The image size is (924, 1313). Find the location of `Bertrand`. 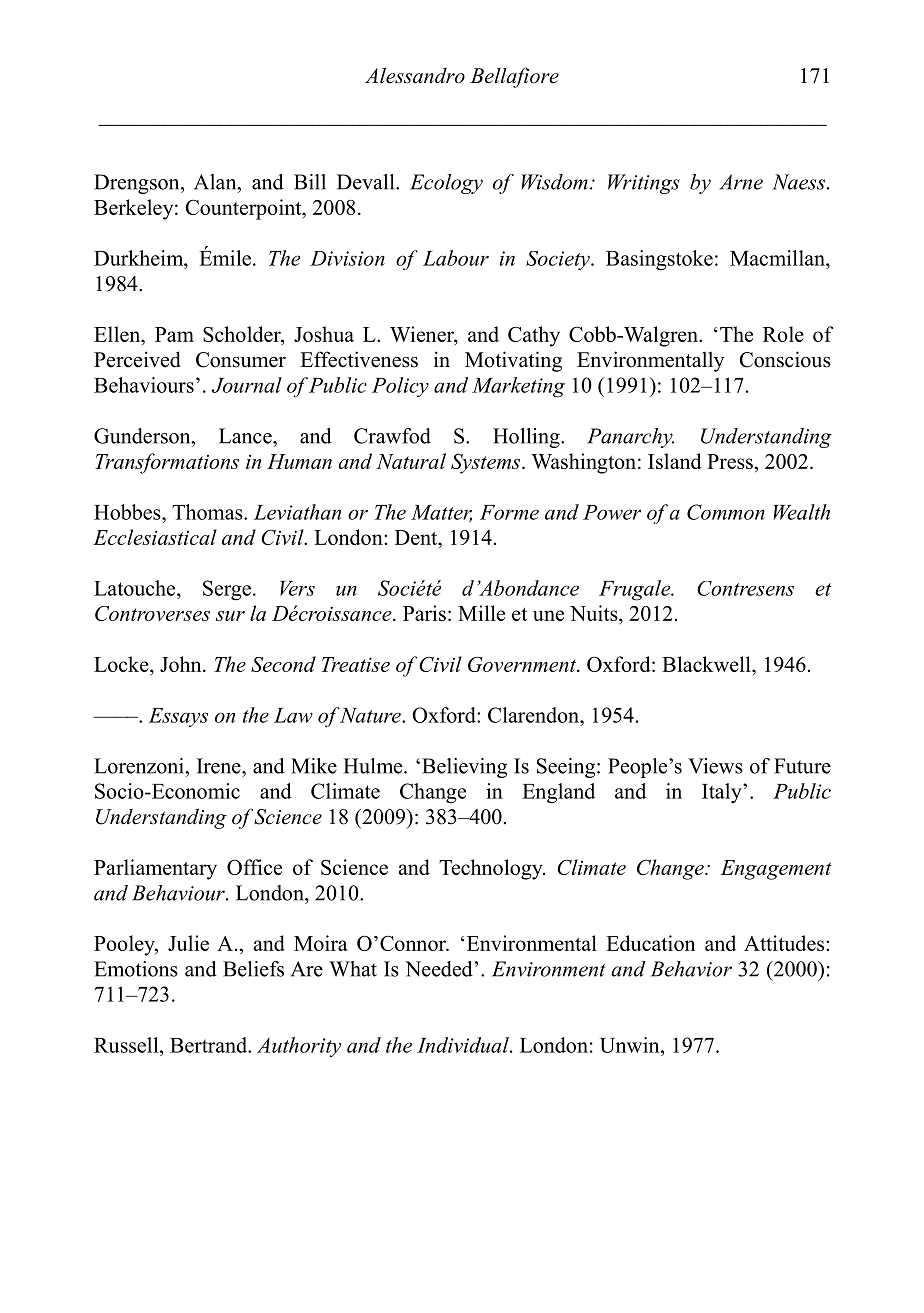

Bertrand is located at coordinates (210, 1045).
